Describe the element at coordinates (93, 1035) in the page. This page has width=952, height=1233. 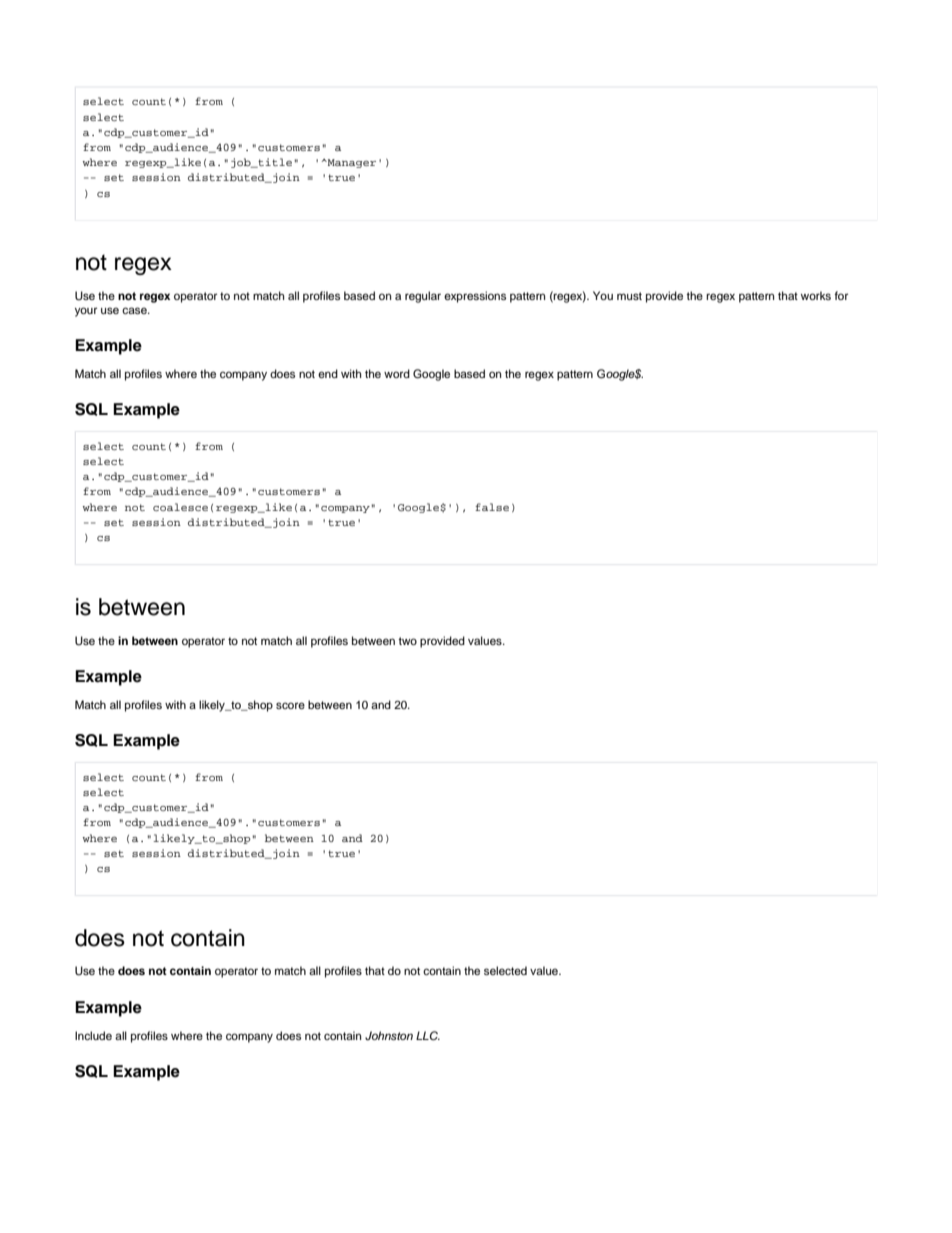
I see `Include` at that location.
